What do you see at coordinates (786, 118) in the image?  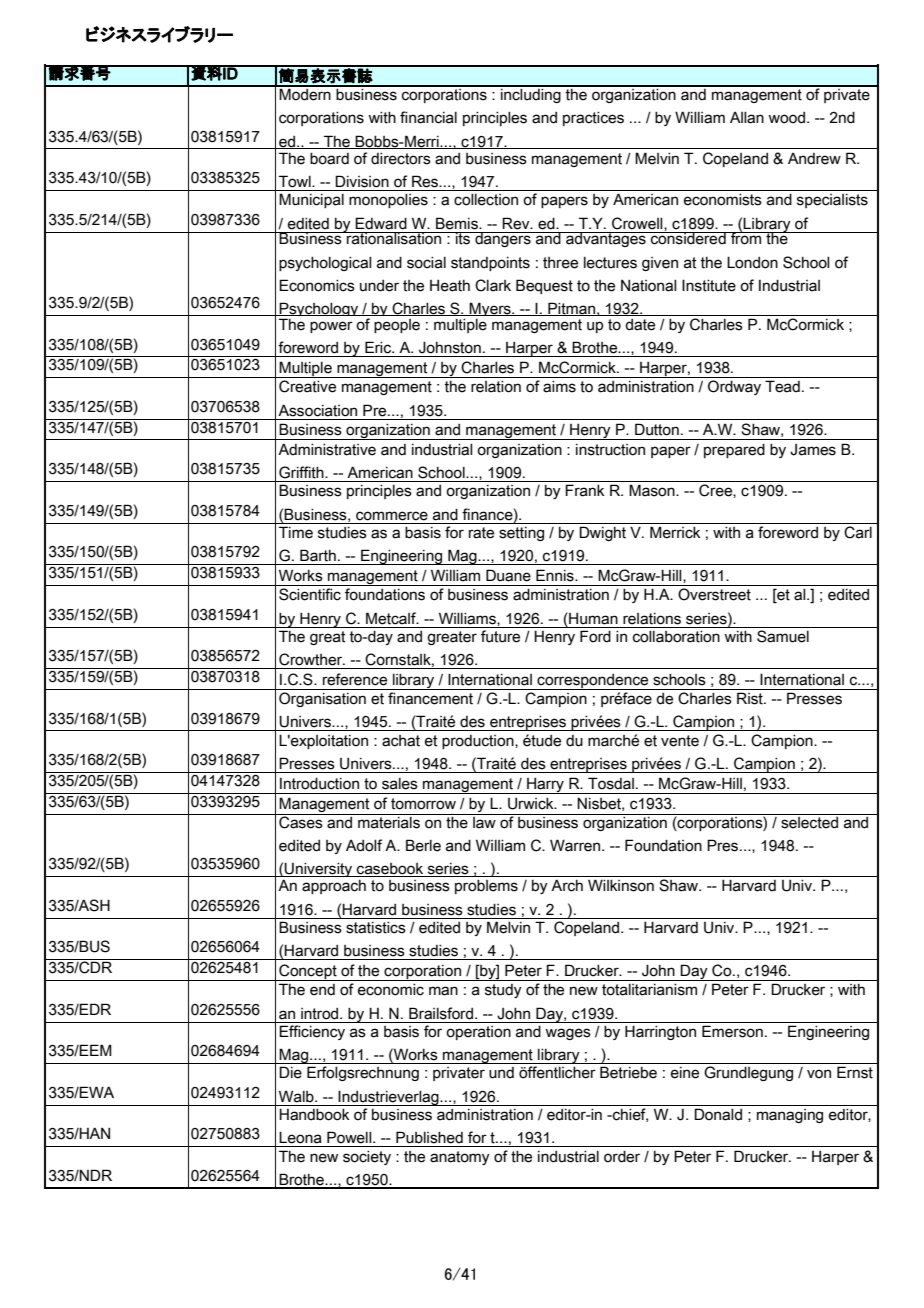 I see `wood` at bounding box center [786, 118].
